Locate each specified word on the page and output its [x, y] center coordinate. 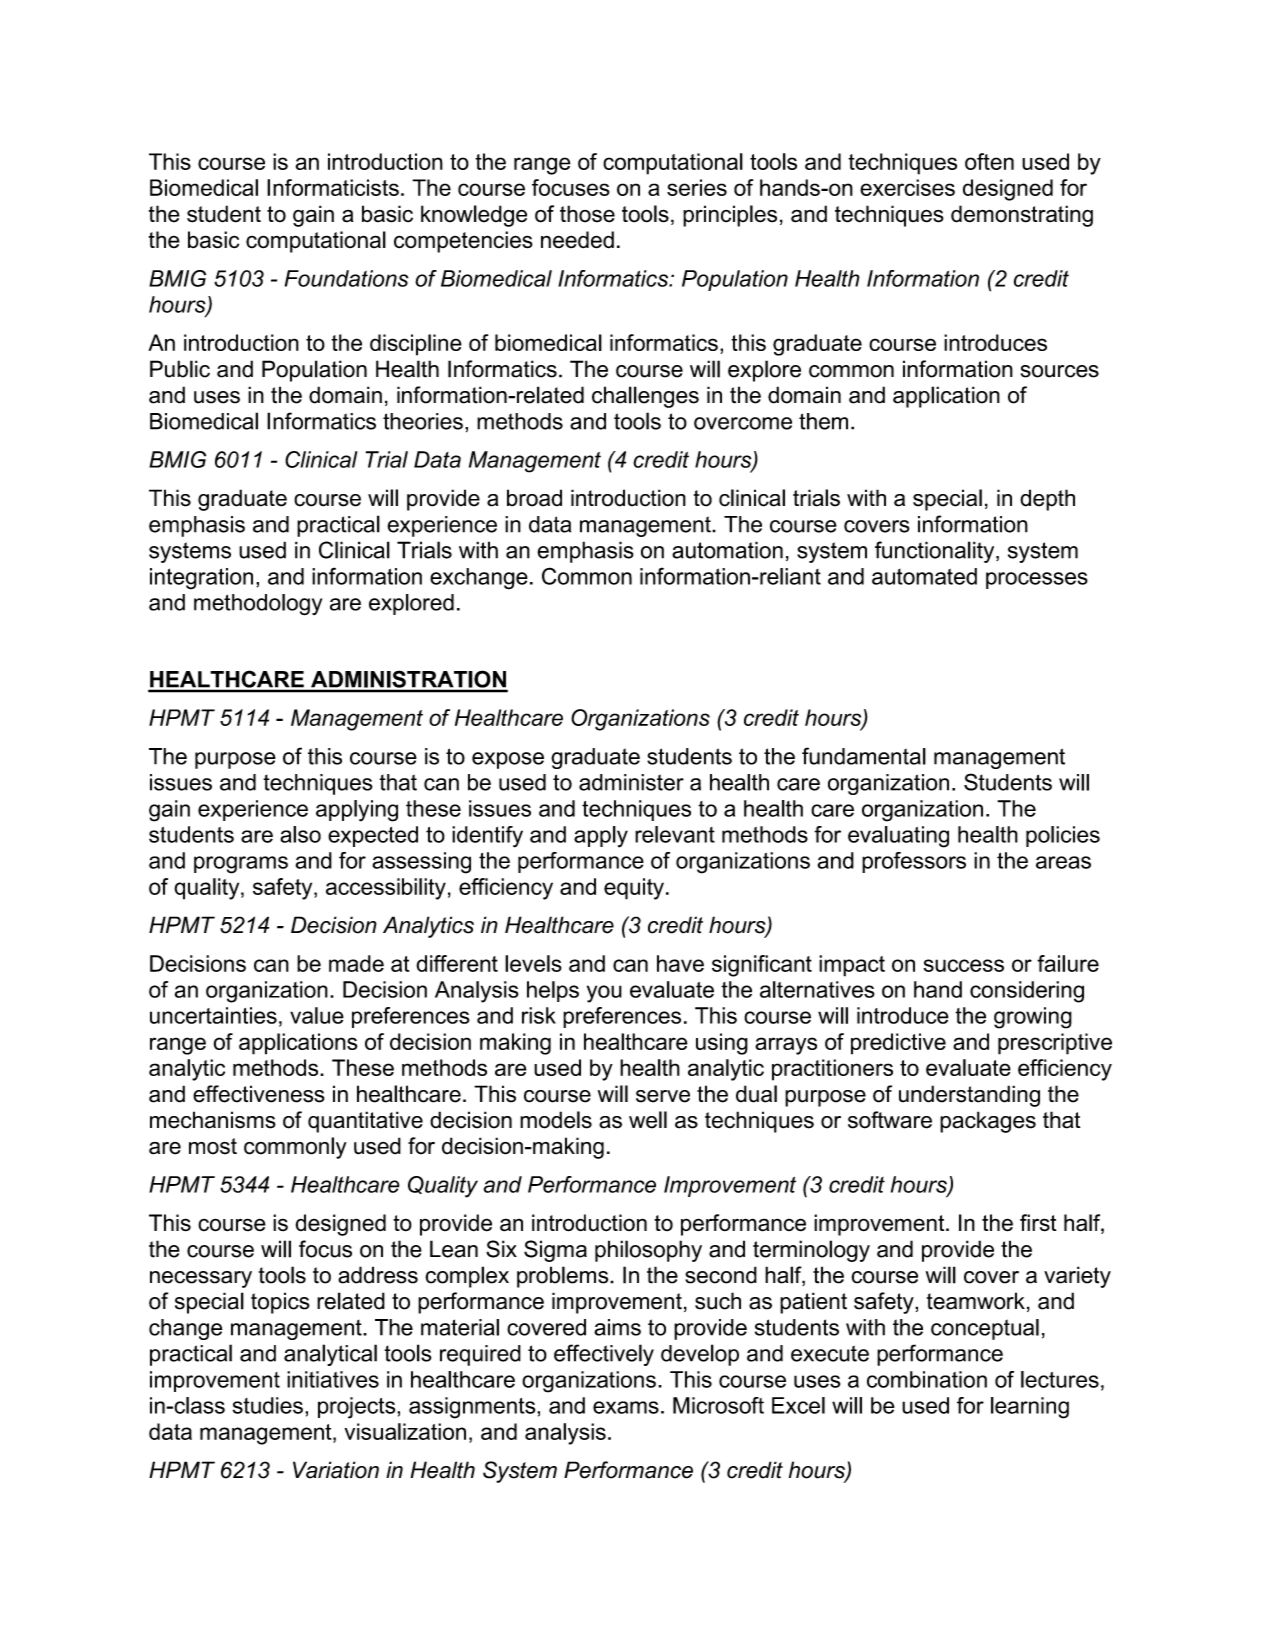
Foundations [347, 278]
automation [727, 550]
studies [268, 1405]
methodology [258, 605]
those [587, 214]
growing [1033, 1018]
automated [924, 576]
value [317, 1015]
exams [626, 1407]
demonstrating [1022, 216]
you [604, 994]
